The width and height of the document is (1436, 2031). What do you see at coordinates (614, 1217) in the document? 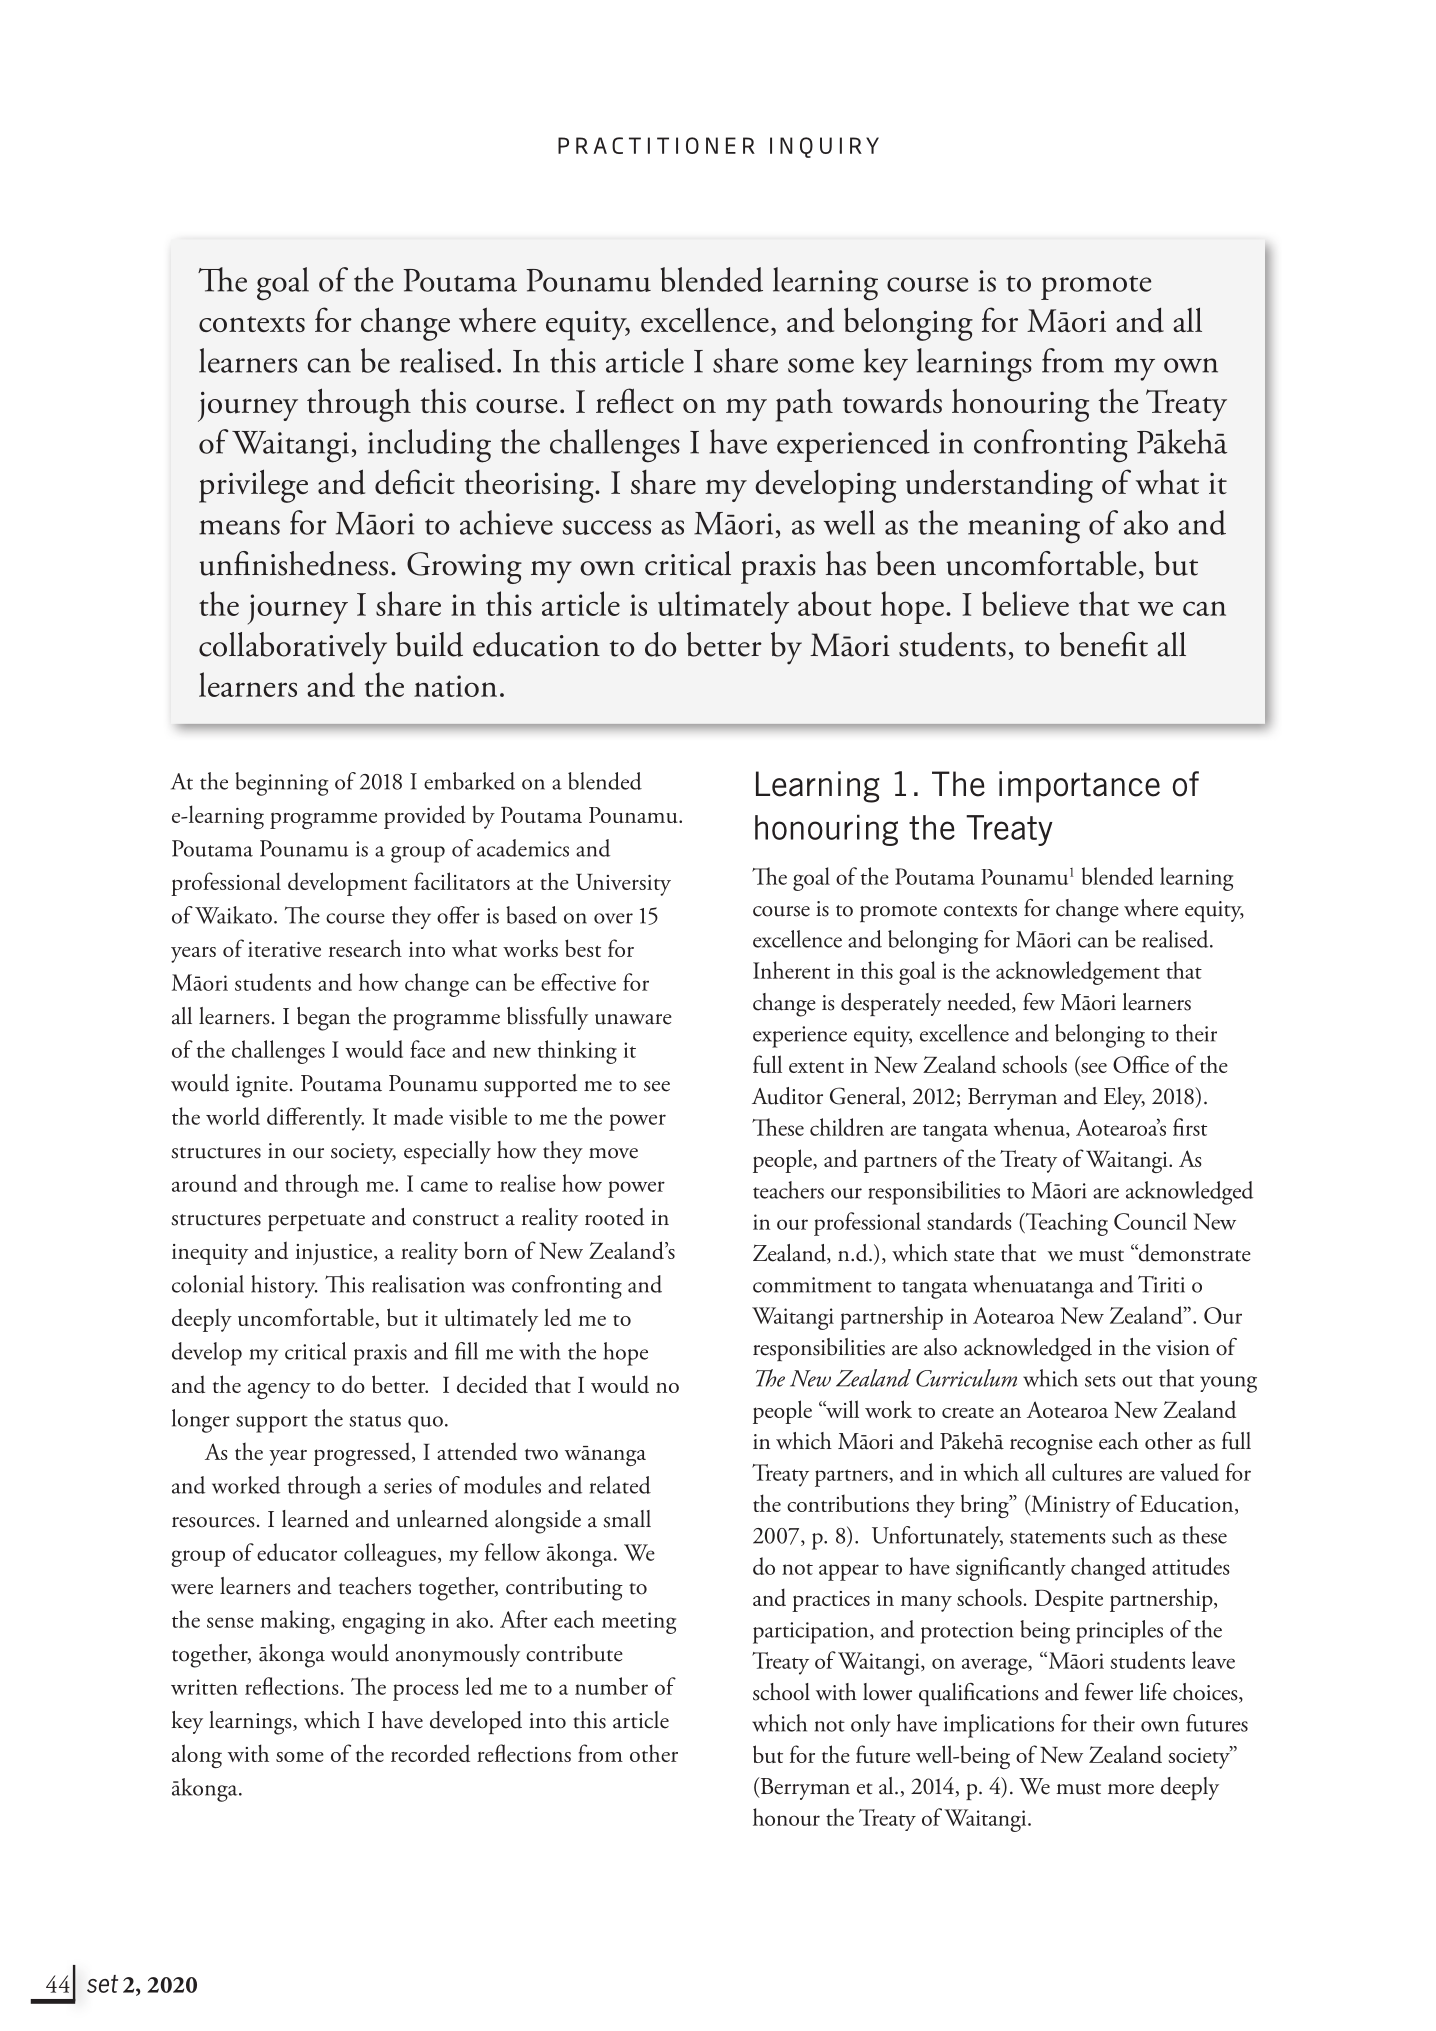
I see `rooted` at bounding box center [614, 1217].
